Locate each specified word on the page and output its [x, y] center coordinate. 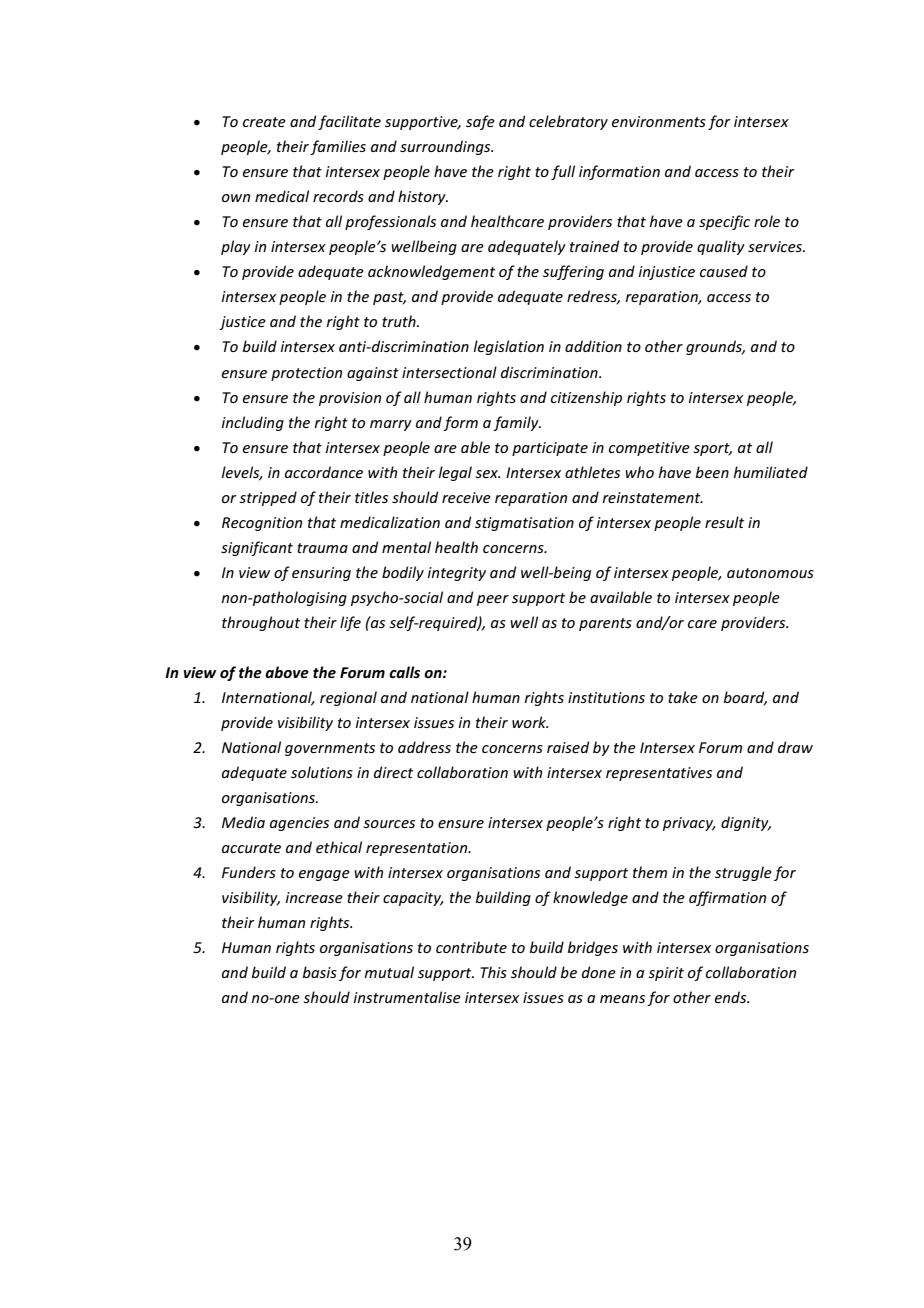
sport [712, 449]
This [493, 972]
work [530, 722]
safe [480, 122]
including [253, 423]
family [517, 423]
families [338, 147]
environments [659, 121]
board [745, 698]
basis [319, 972]
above [287, 672]
